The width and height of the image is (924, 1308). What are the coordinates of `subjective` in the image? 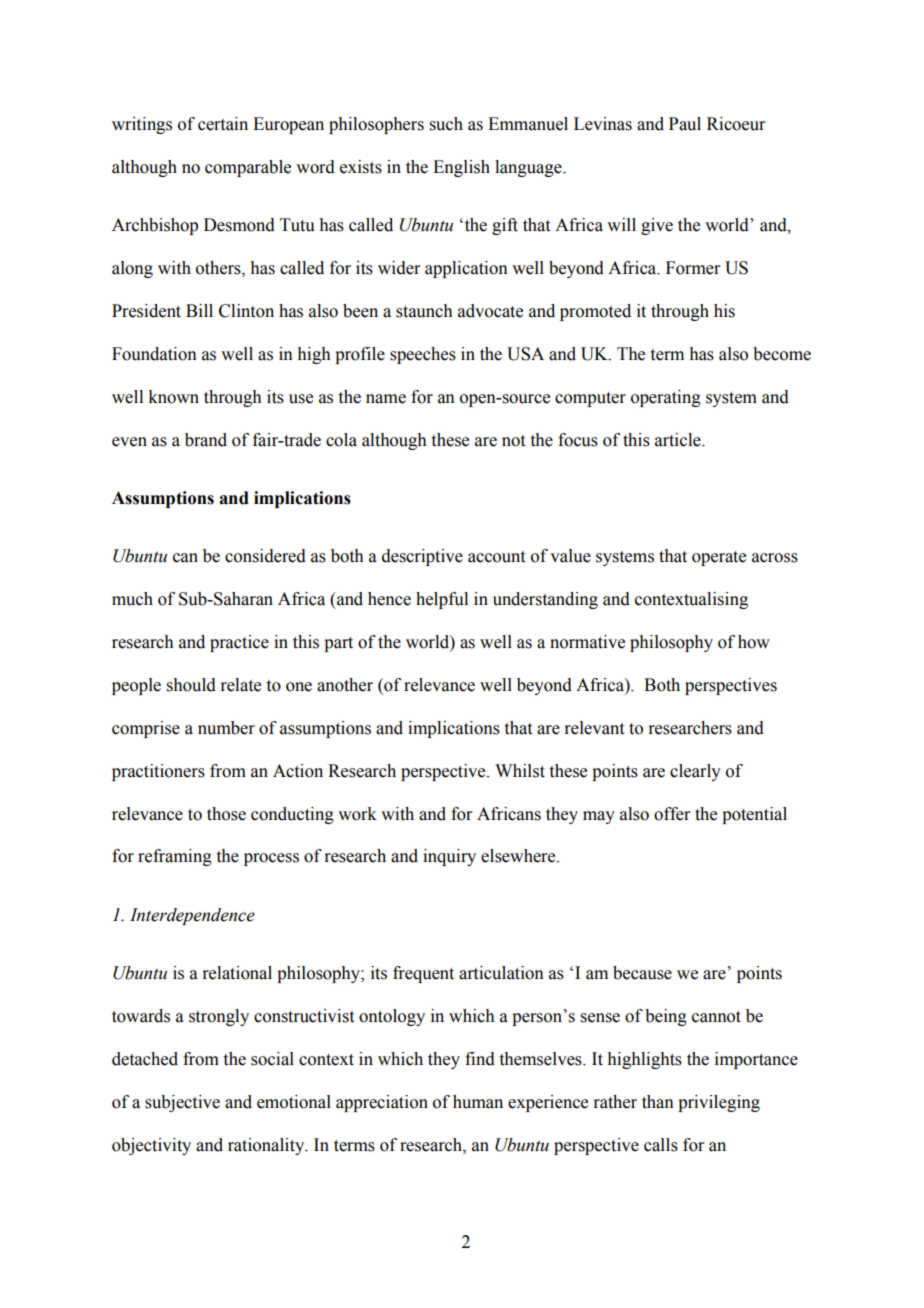 It's located at (182, 1103).
